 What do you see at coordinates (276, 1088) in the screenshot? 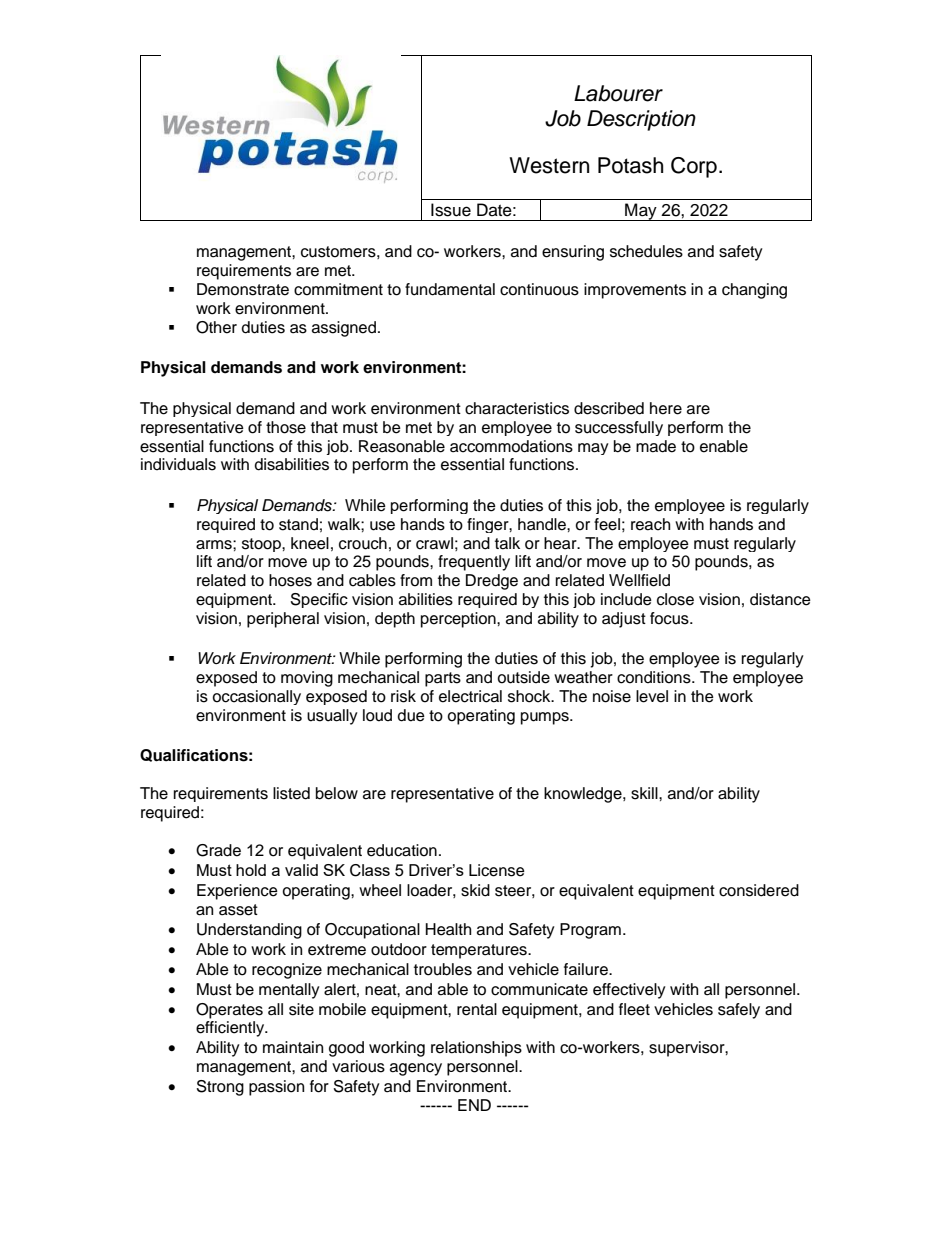
I see `passion` at bounding box center [276, 1088].
